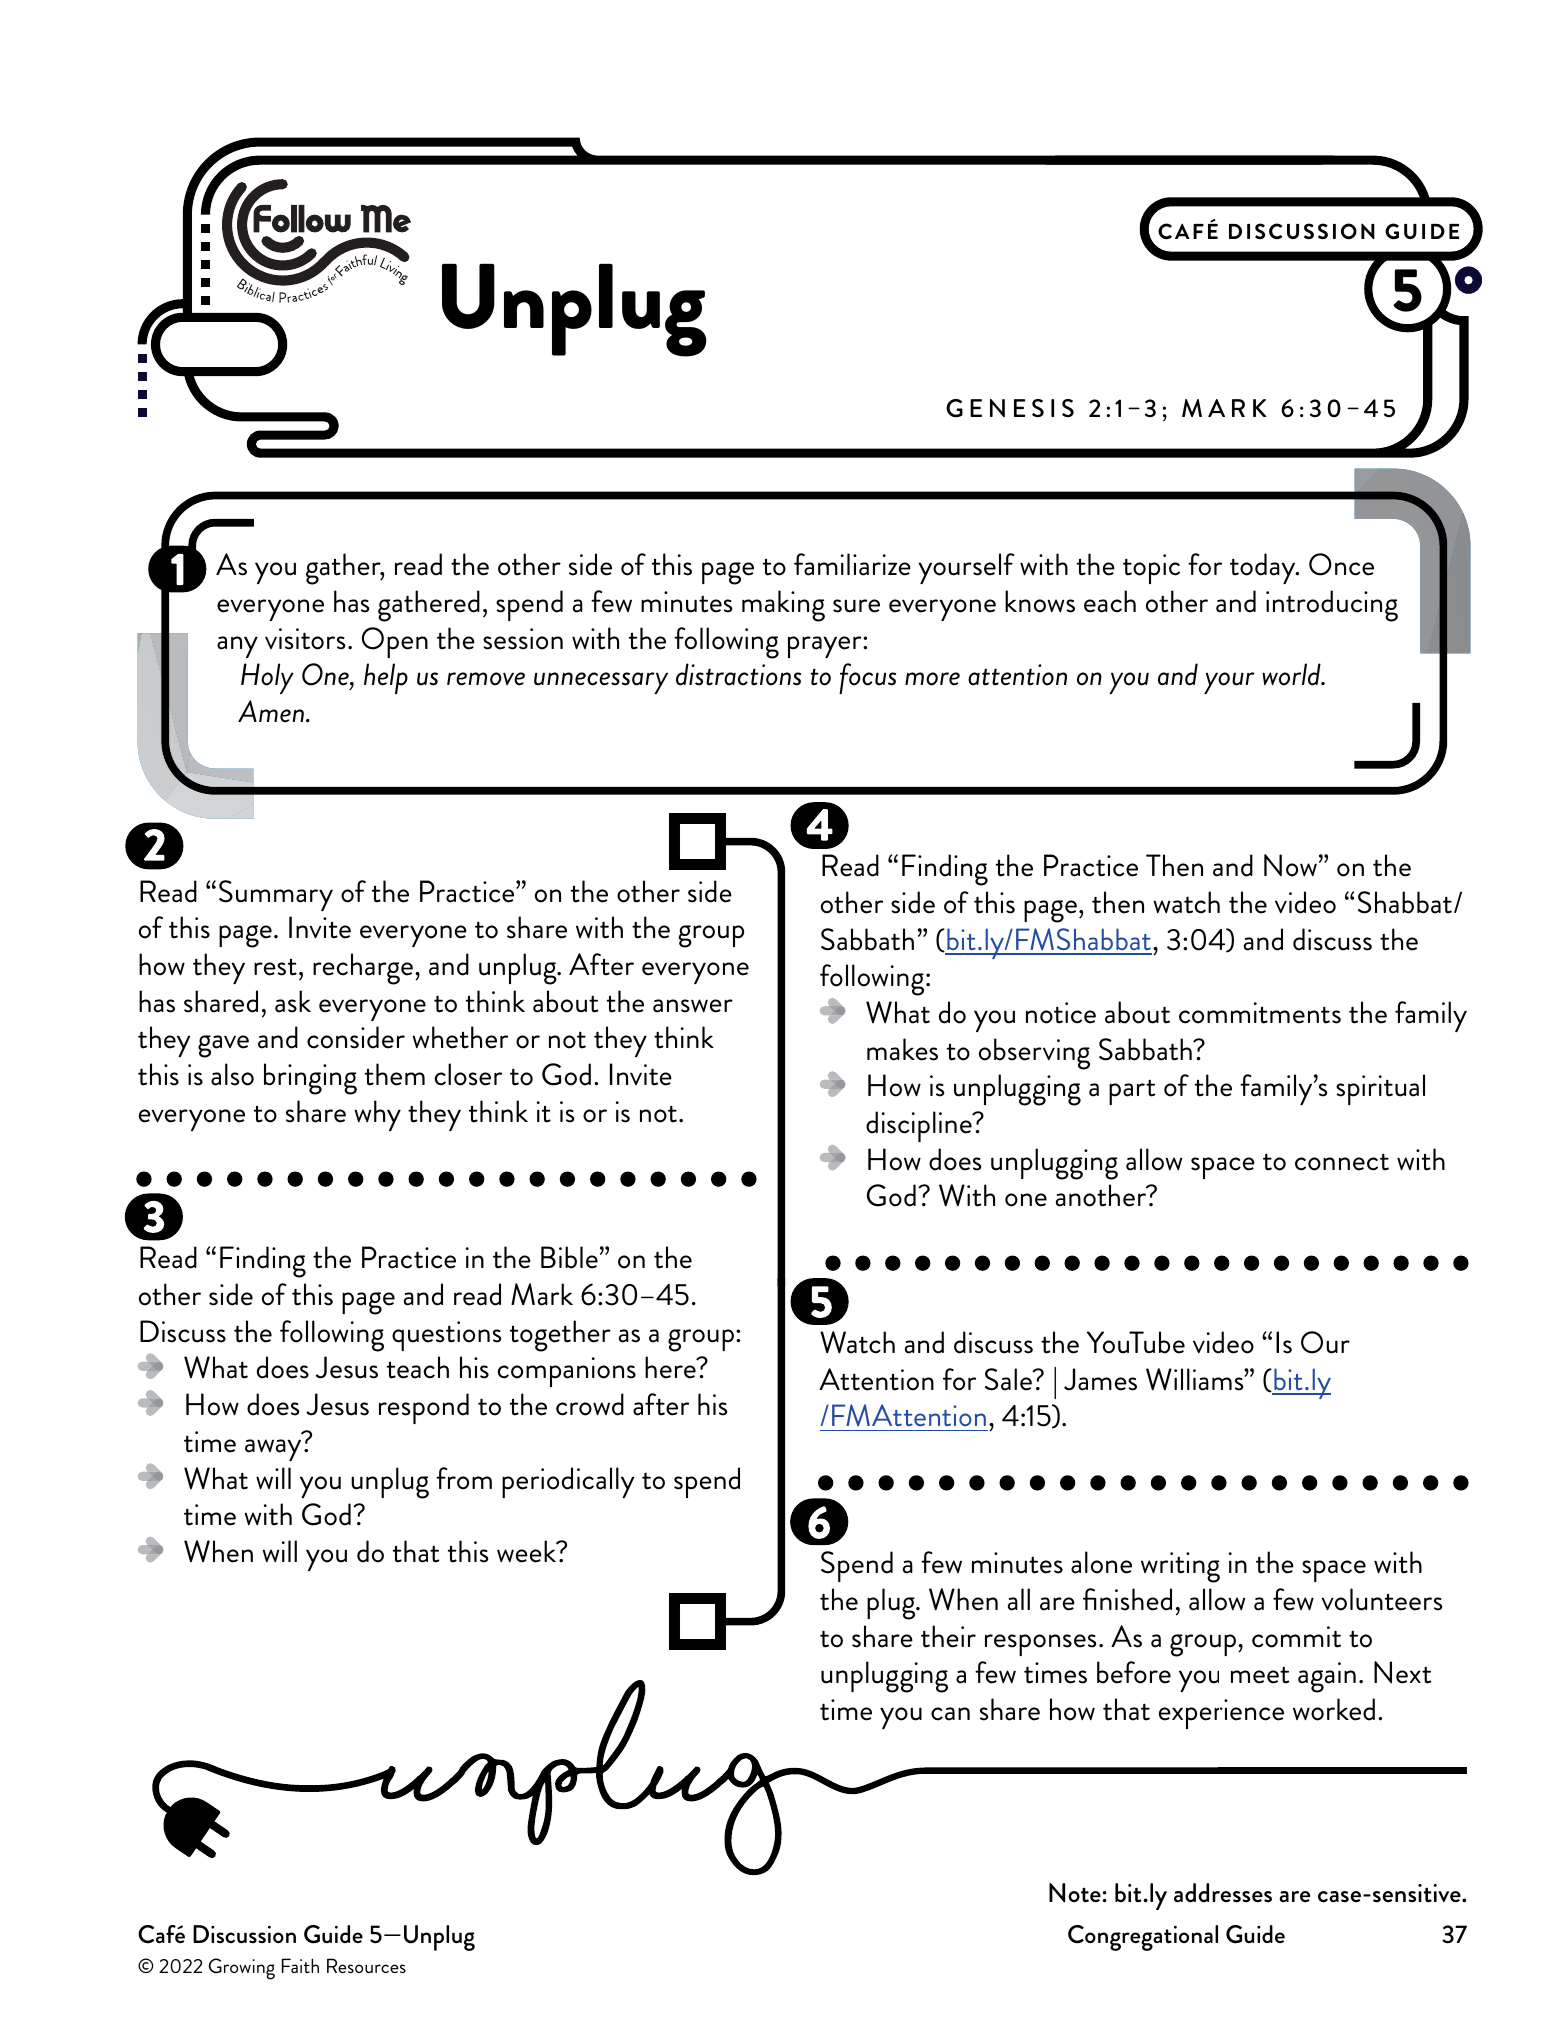  I want to click on Resources, so click(366, 1965).
